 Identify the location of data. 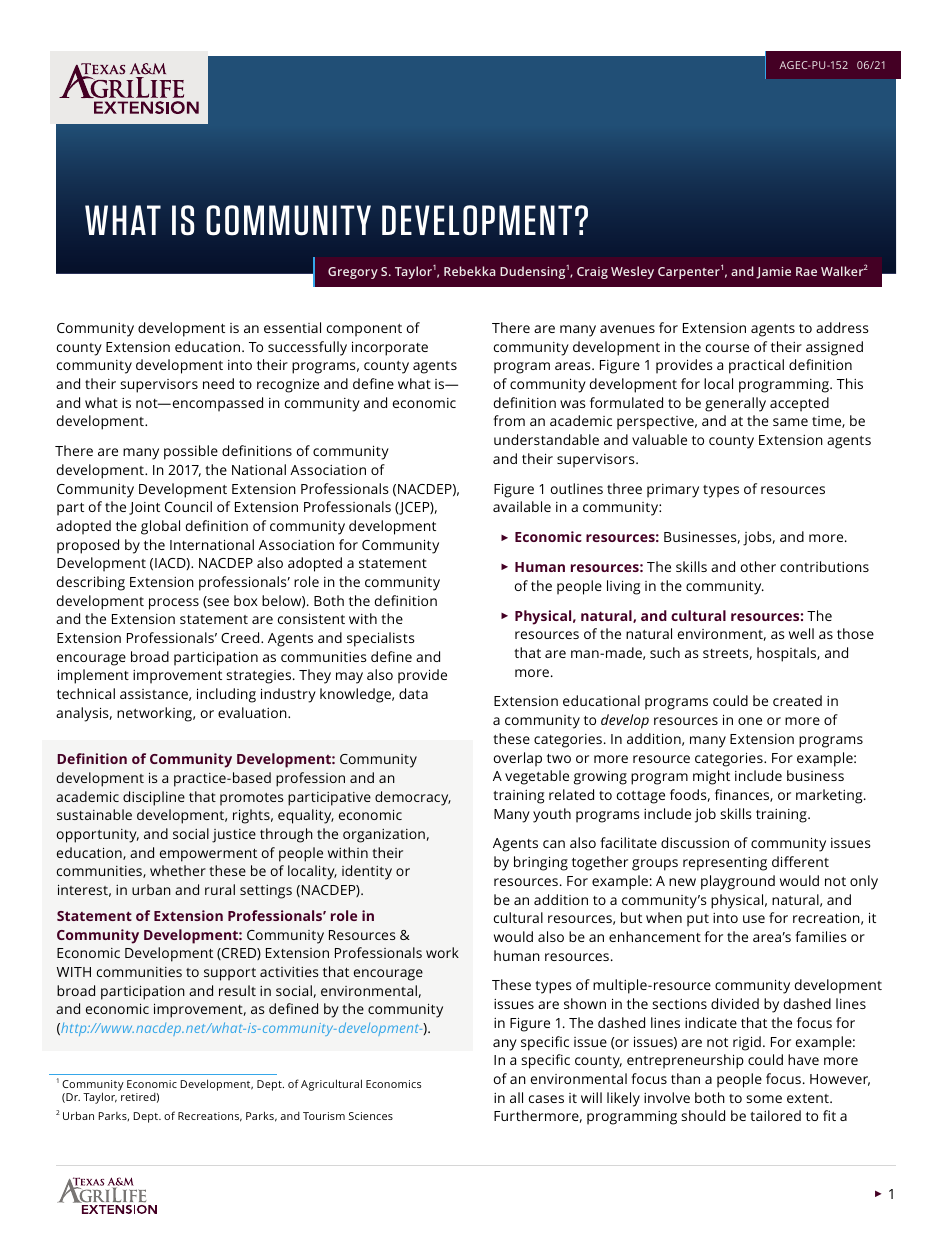
(413, 693).
